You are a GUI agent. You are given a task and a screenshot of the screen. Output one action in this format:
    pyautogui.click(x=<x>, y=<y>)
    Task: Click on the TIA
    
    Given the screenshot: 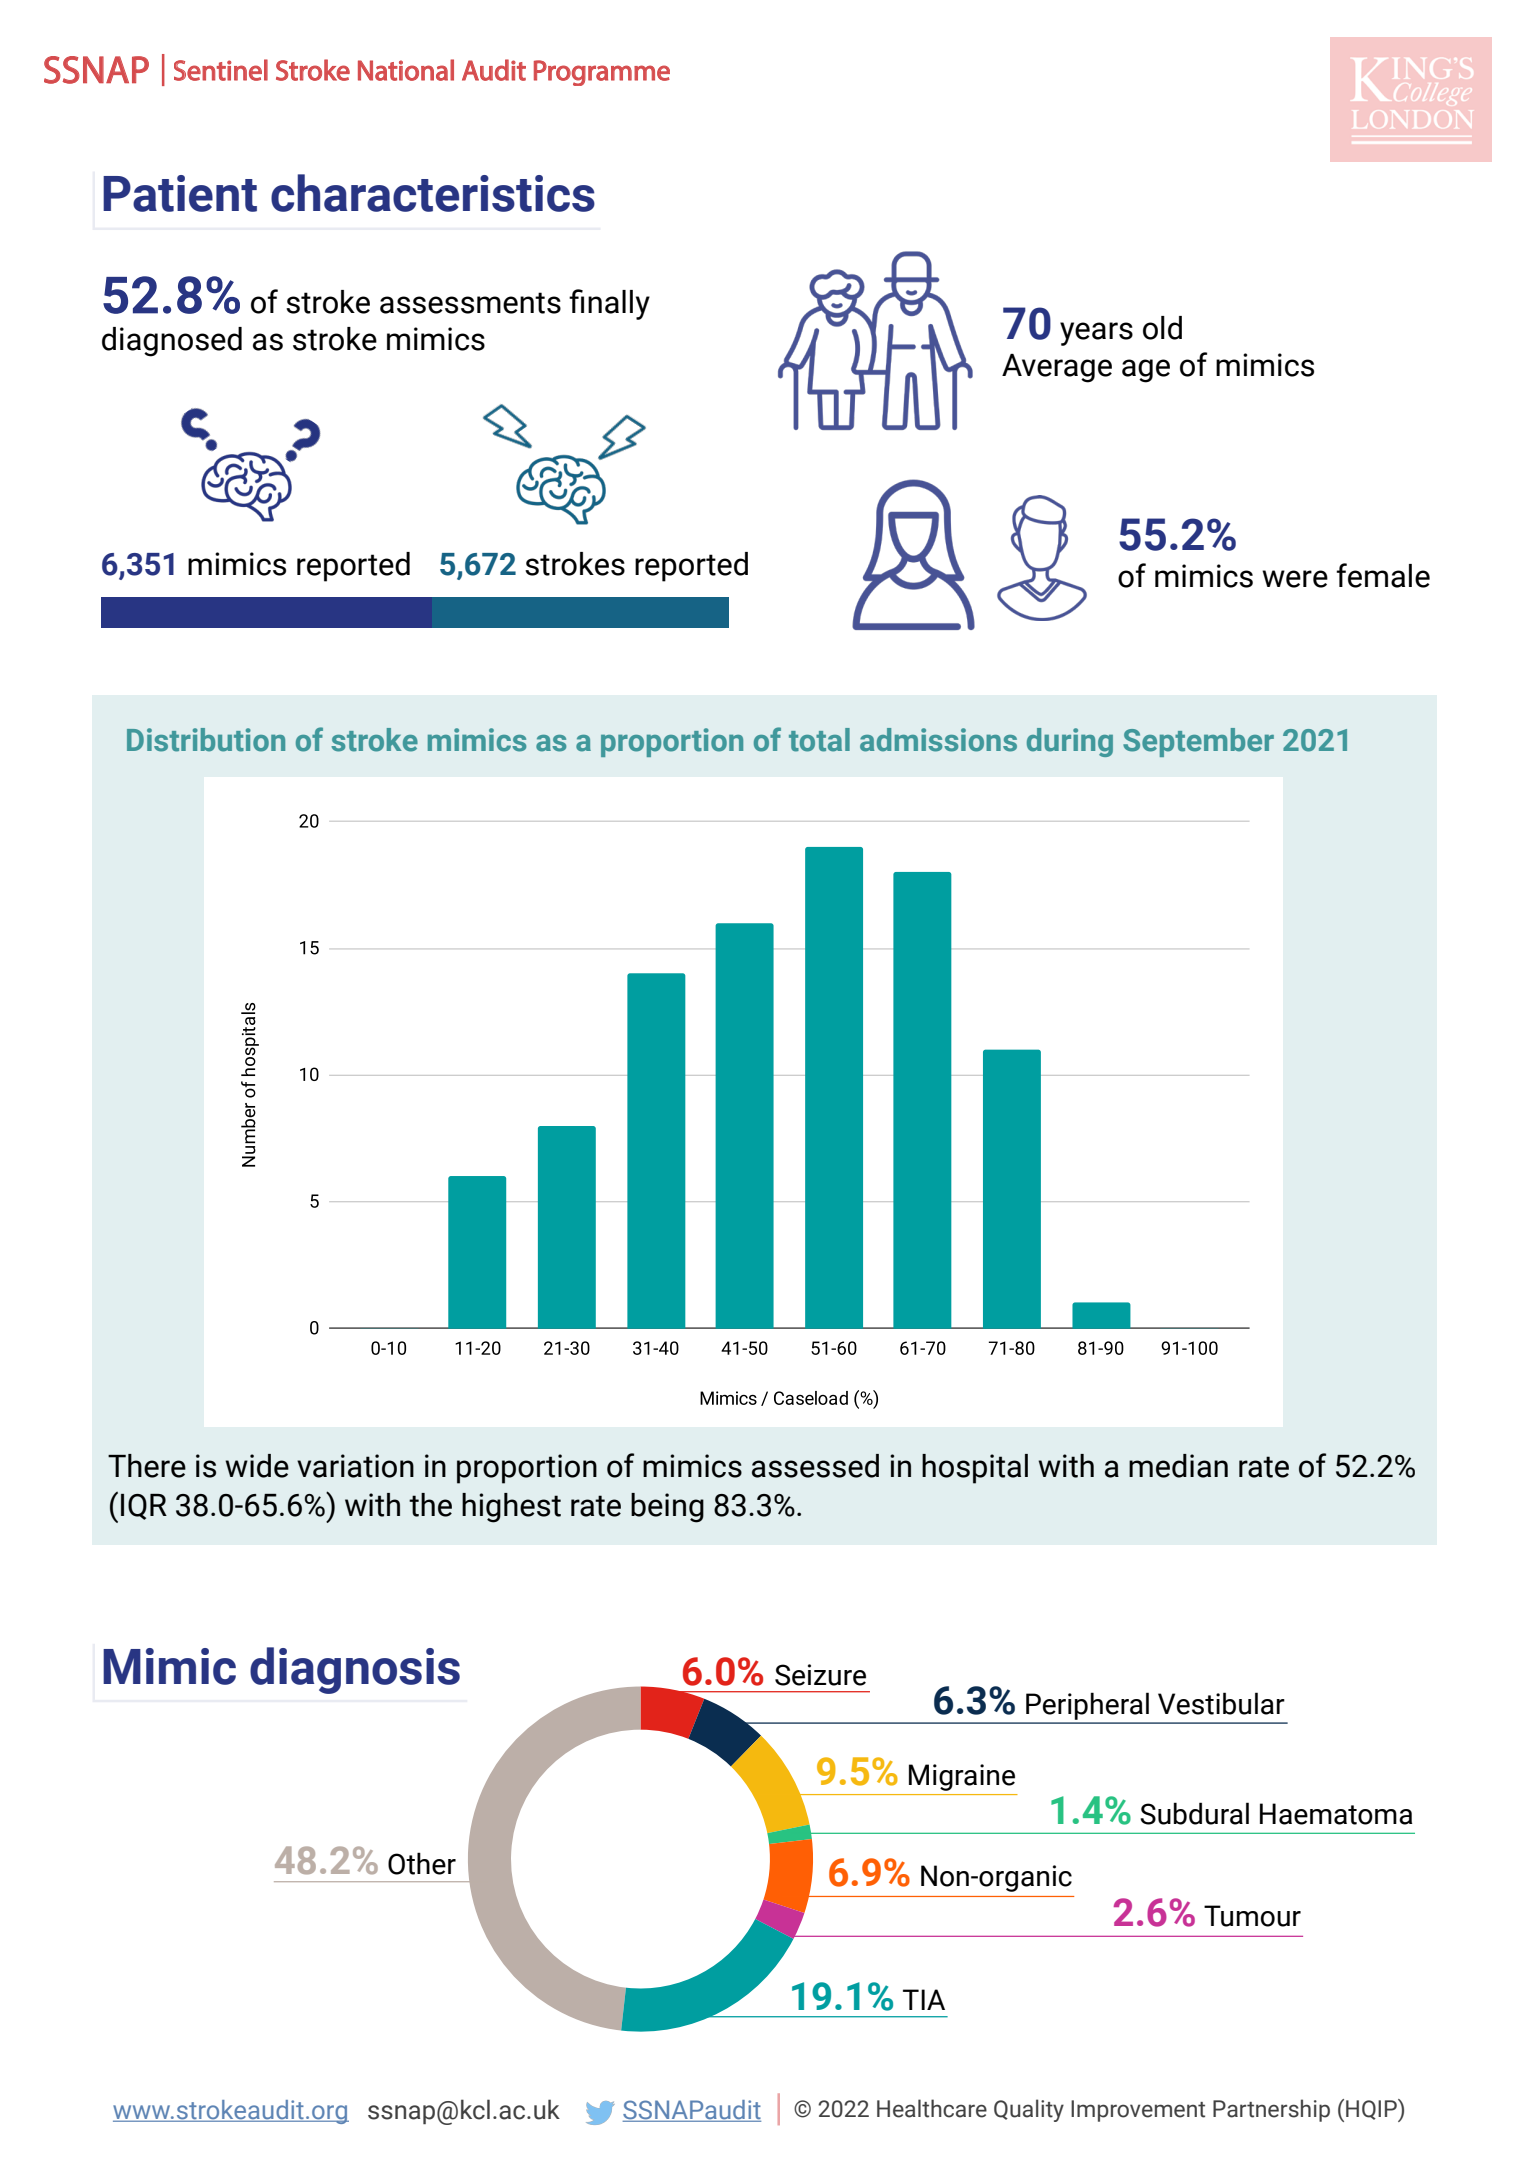 What is the action you would take?
    pyautogui.click(x=924, y=1999)
